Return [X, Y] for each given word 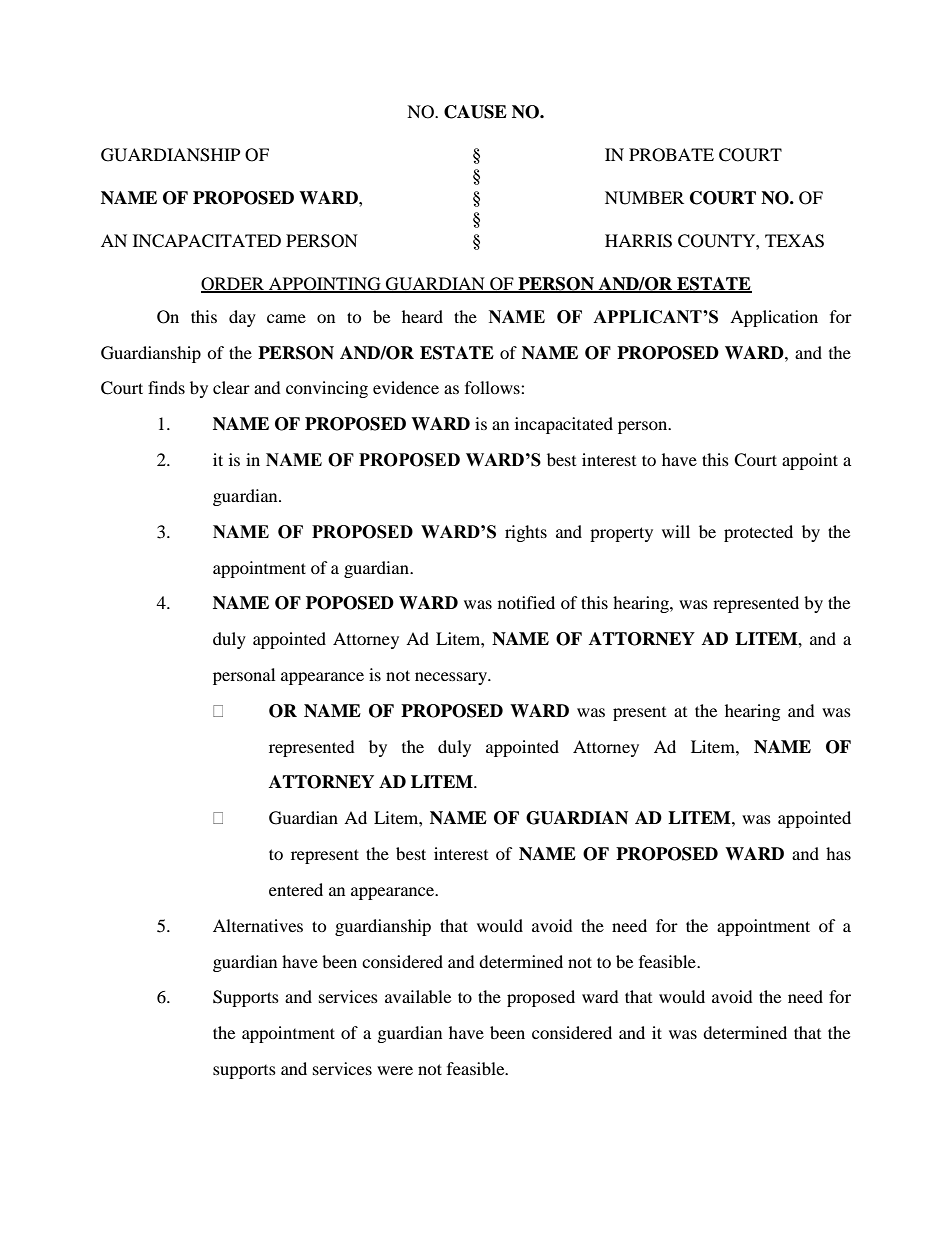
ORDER [234, 284]
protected [758, 533]
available [418, 996]
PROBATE [671, 155]
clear [231, 387]
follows [493, 387]
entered [296, 889]
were [395, 1070]
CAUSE [475, 112]
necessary [452, 678]
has [838, 853]
